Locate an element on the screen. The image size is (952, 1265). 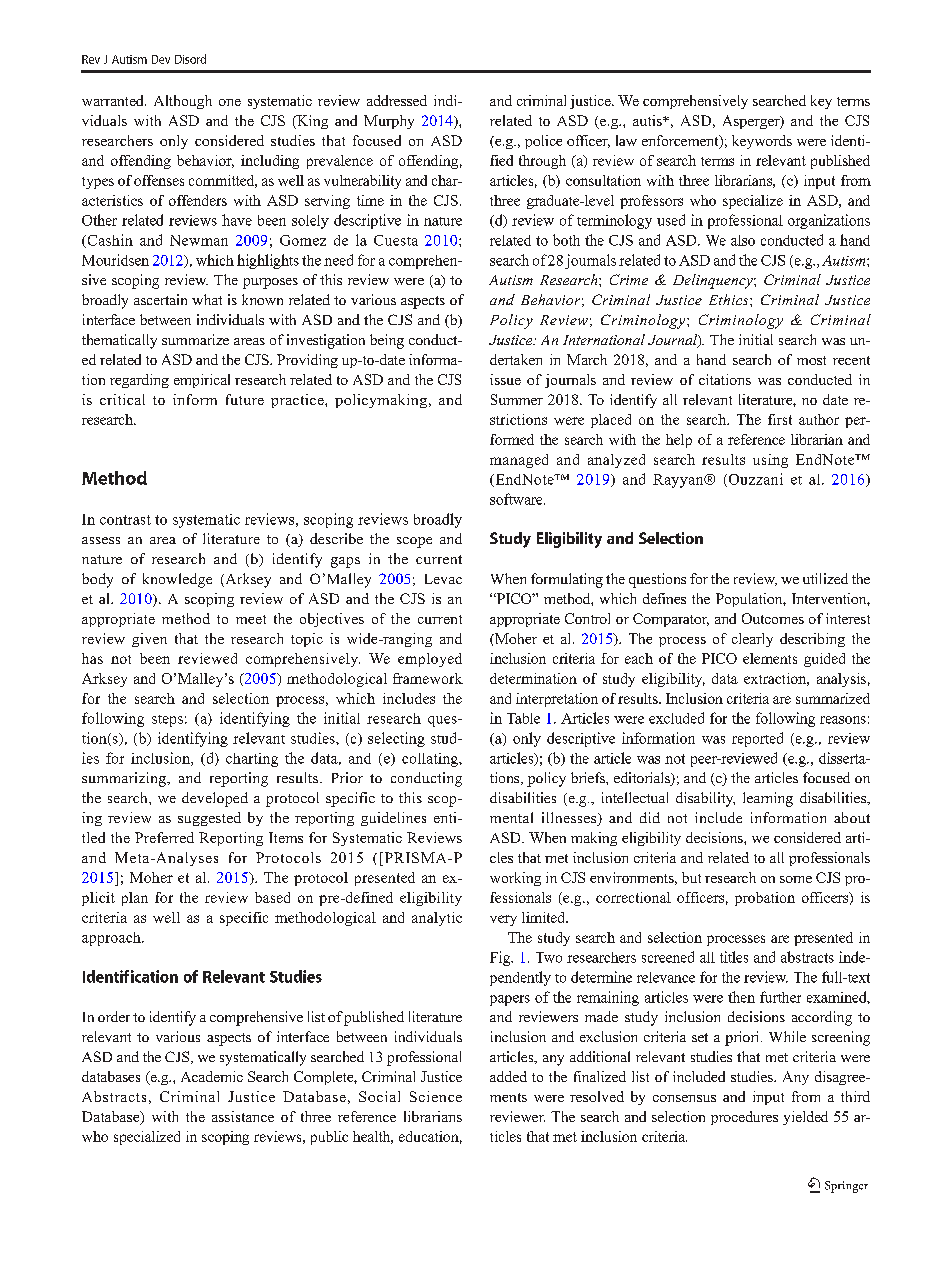
Although is located at coordinates (183, 102).
